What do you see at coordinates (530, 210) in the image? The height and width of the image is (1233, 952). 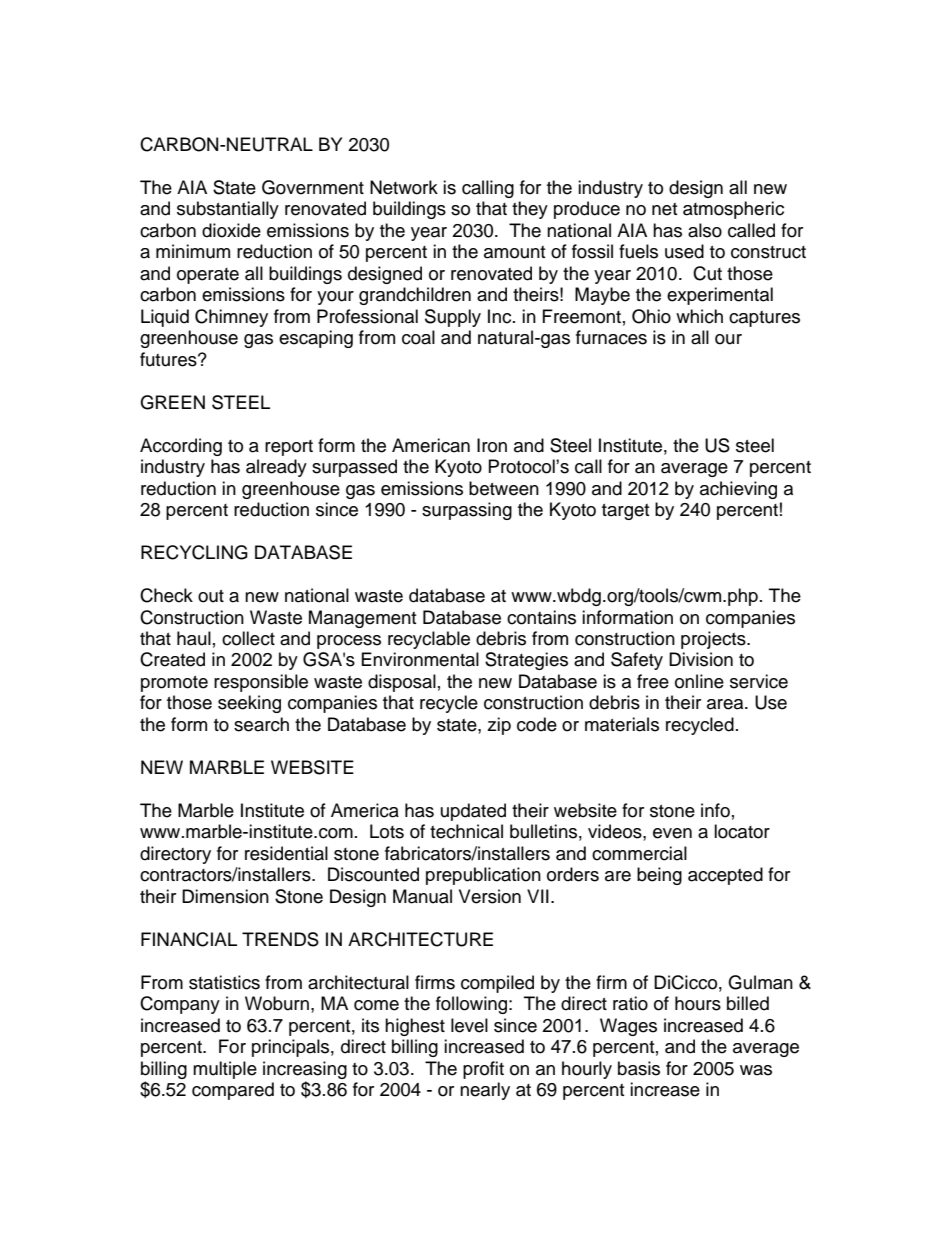 I see `they` at bounding box center [530, 210].
